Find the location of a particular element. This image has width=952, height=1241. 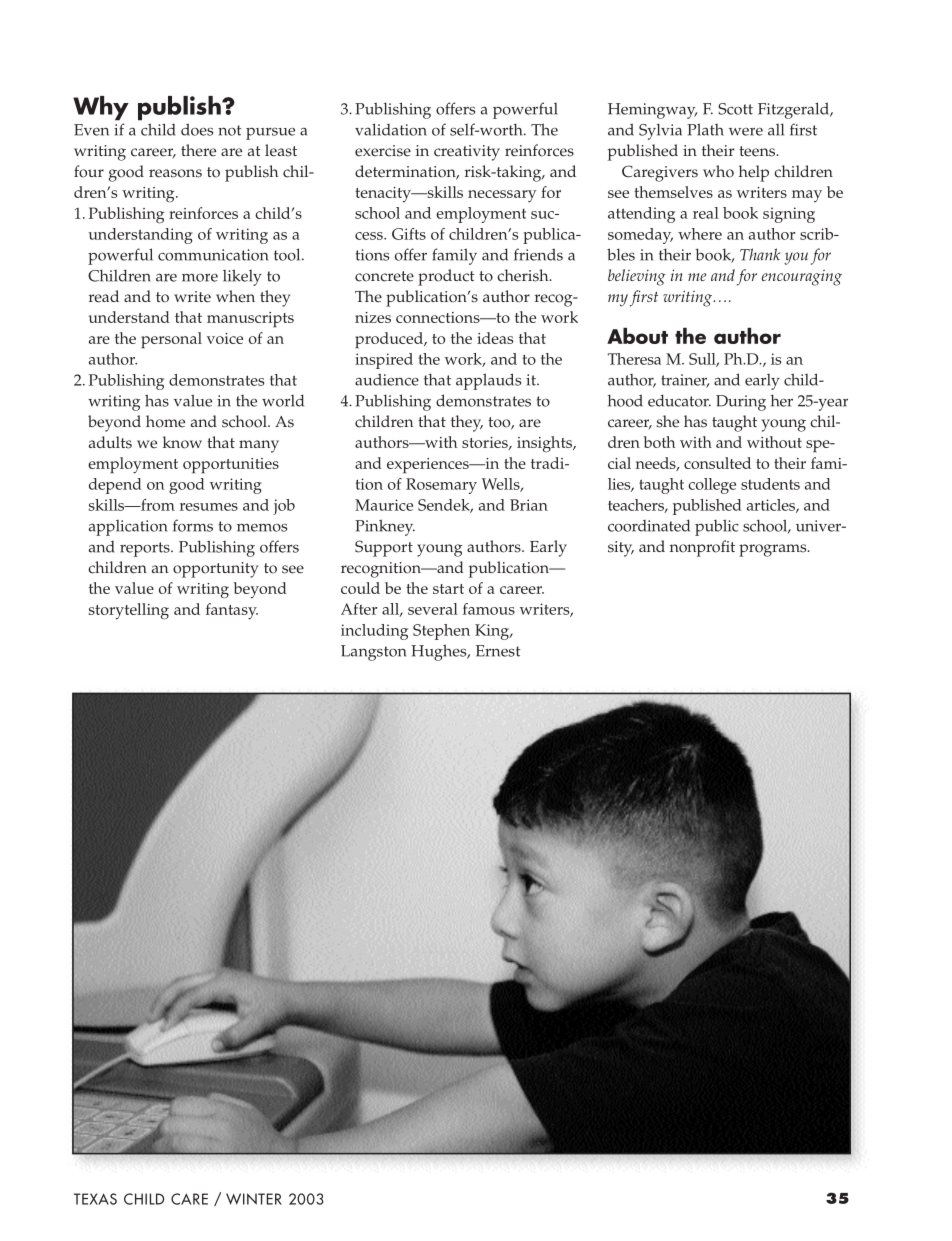

WINTER is located at coordinates (254, 1199).
